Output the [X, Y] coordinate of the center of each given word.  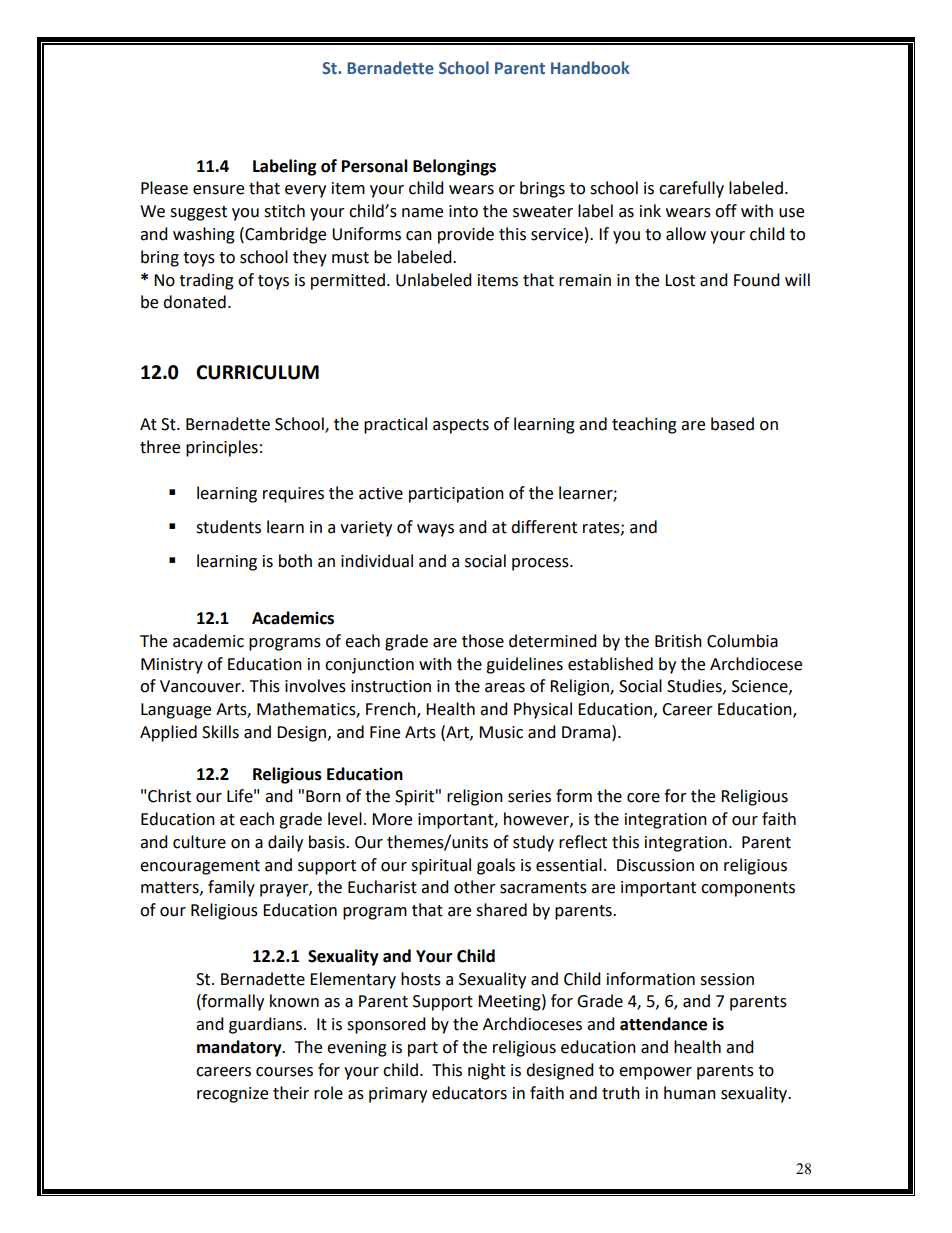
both [295, 561]
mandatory [240, 1048]
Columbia [742, 641]
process [541, 564]
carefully [691, 189]
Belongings [454, 167]
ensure [218, 190]
